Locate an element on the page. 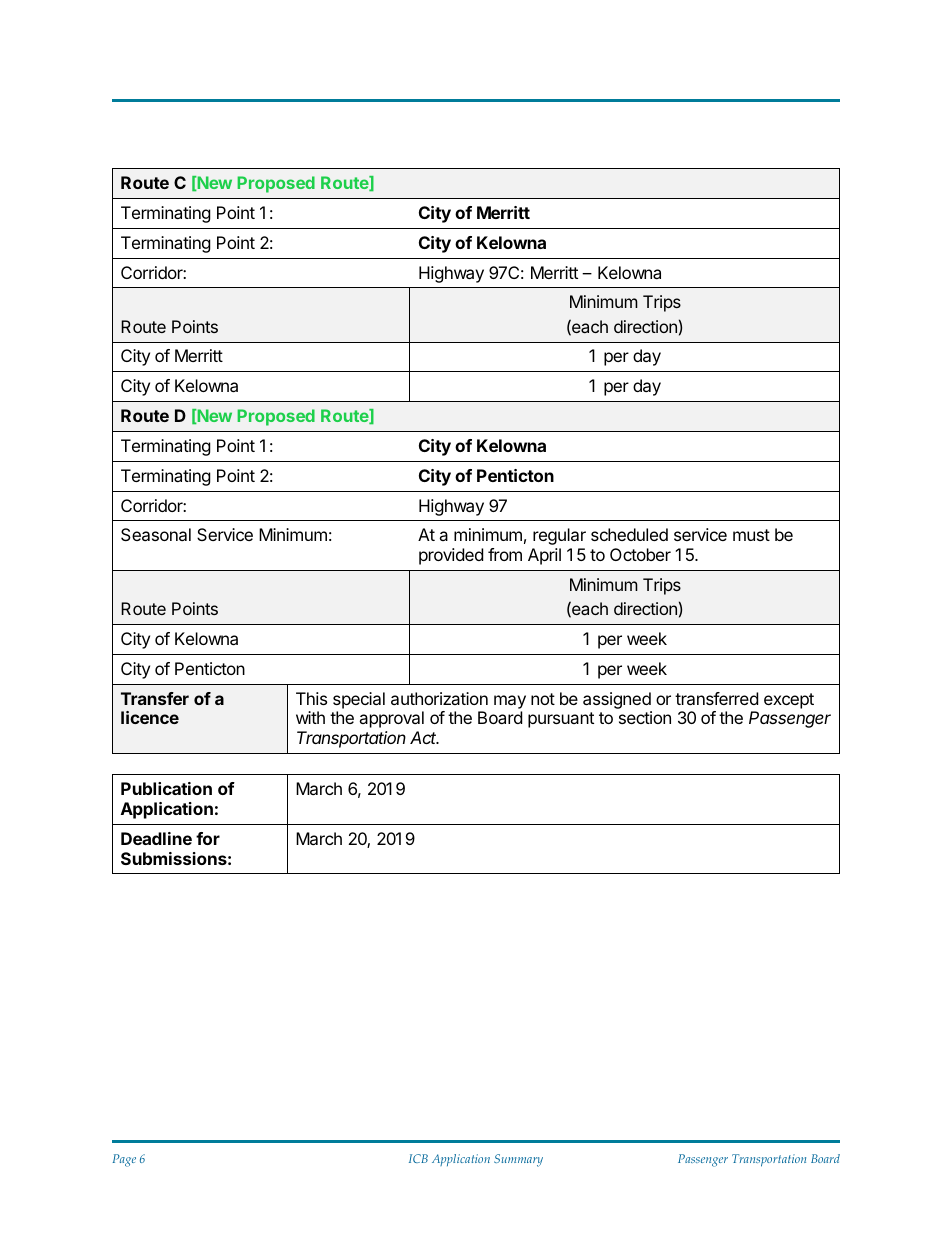  Seasonal is located at coordinates (156, 534).
